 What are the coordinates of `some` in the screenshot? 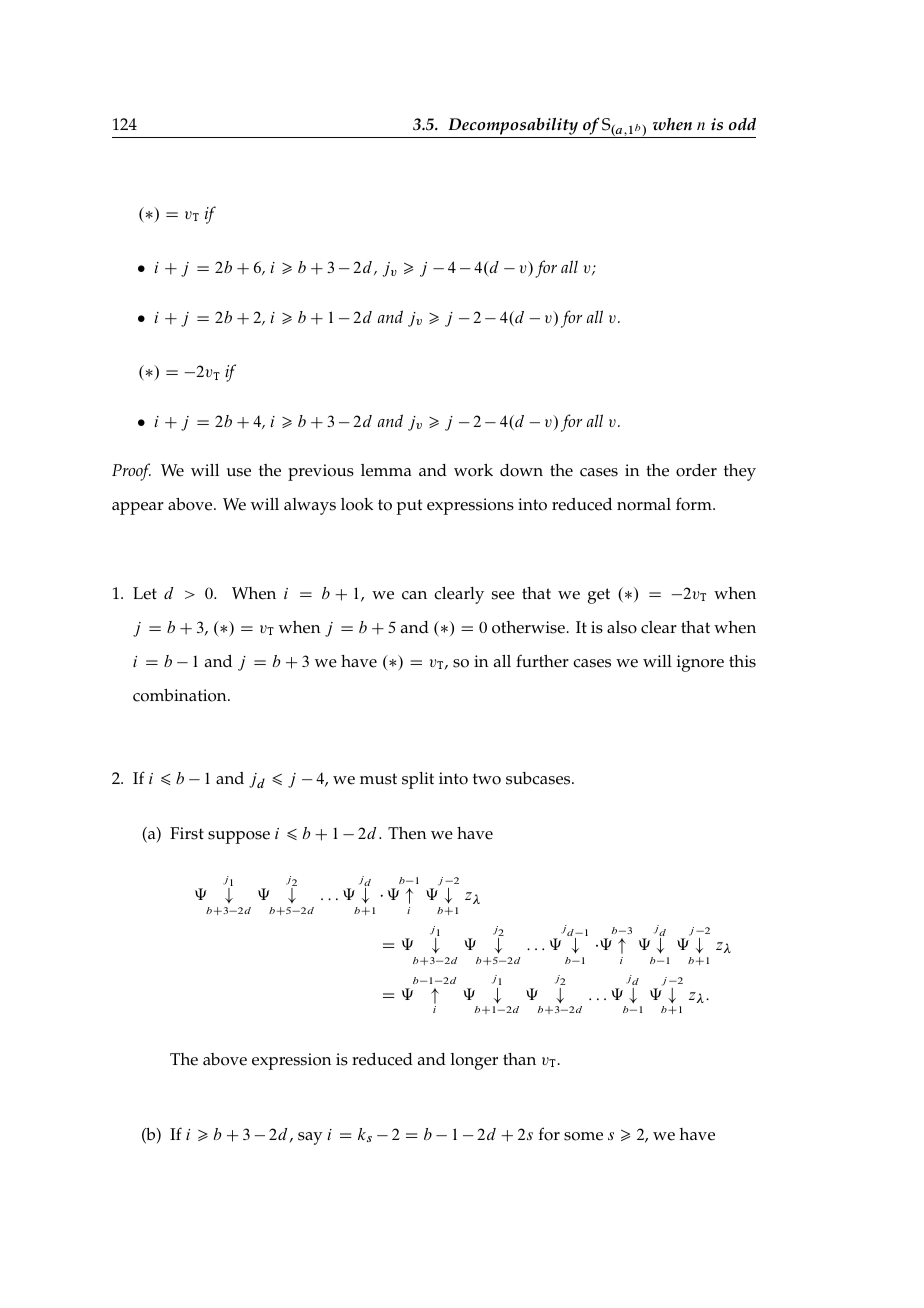 It's located at (583, 1136).
